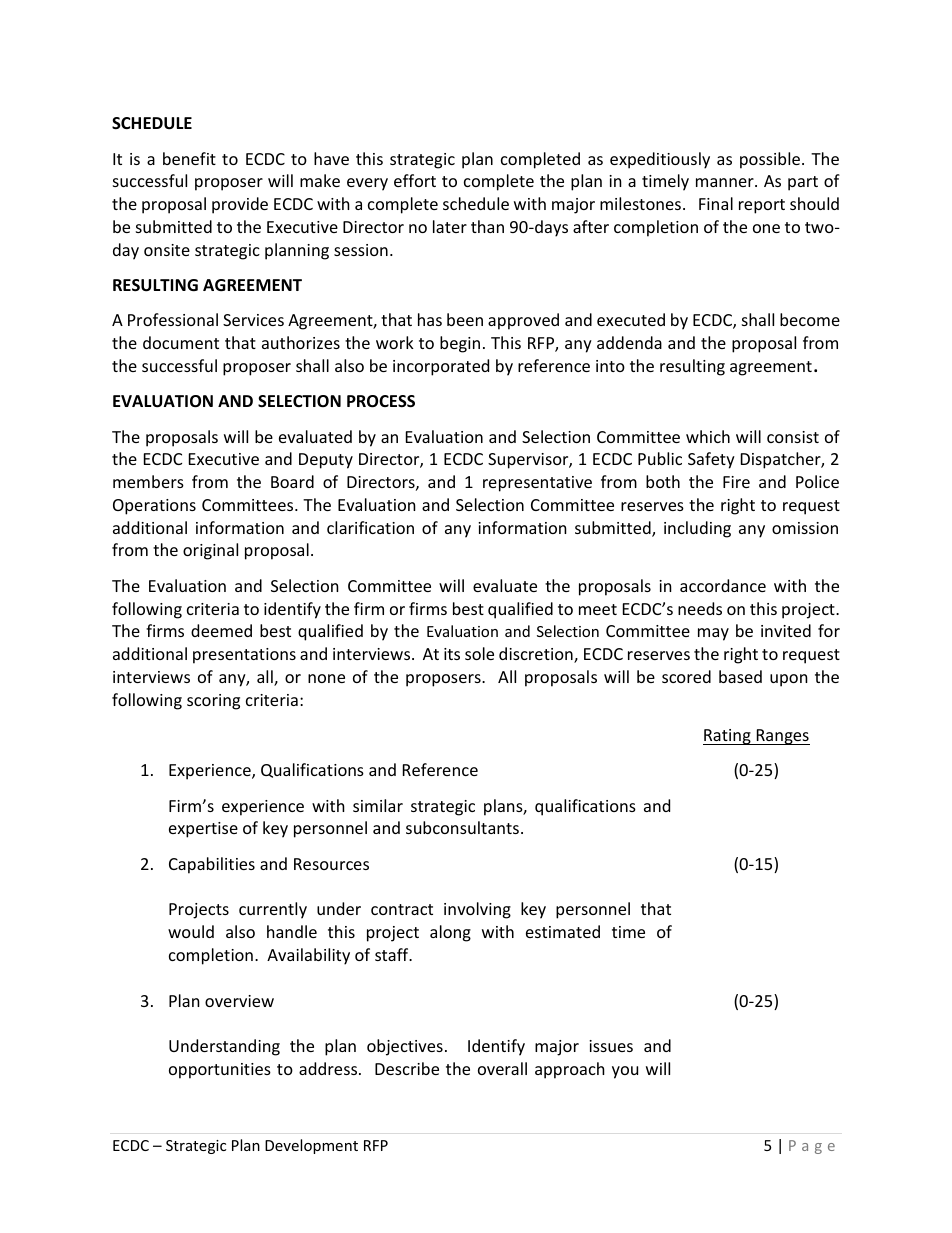 The height and width of the page is (1233, 952). What do you see at coordinates (726, 182) in the page?
I see `manner` at bounding box center [726, 182].
